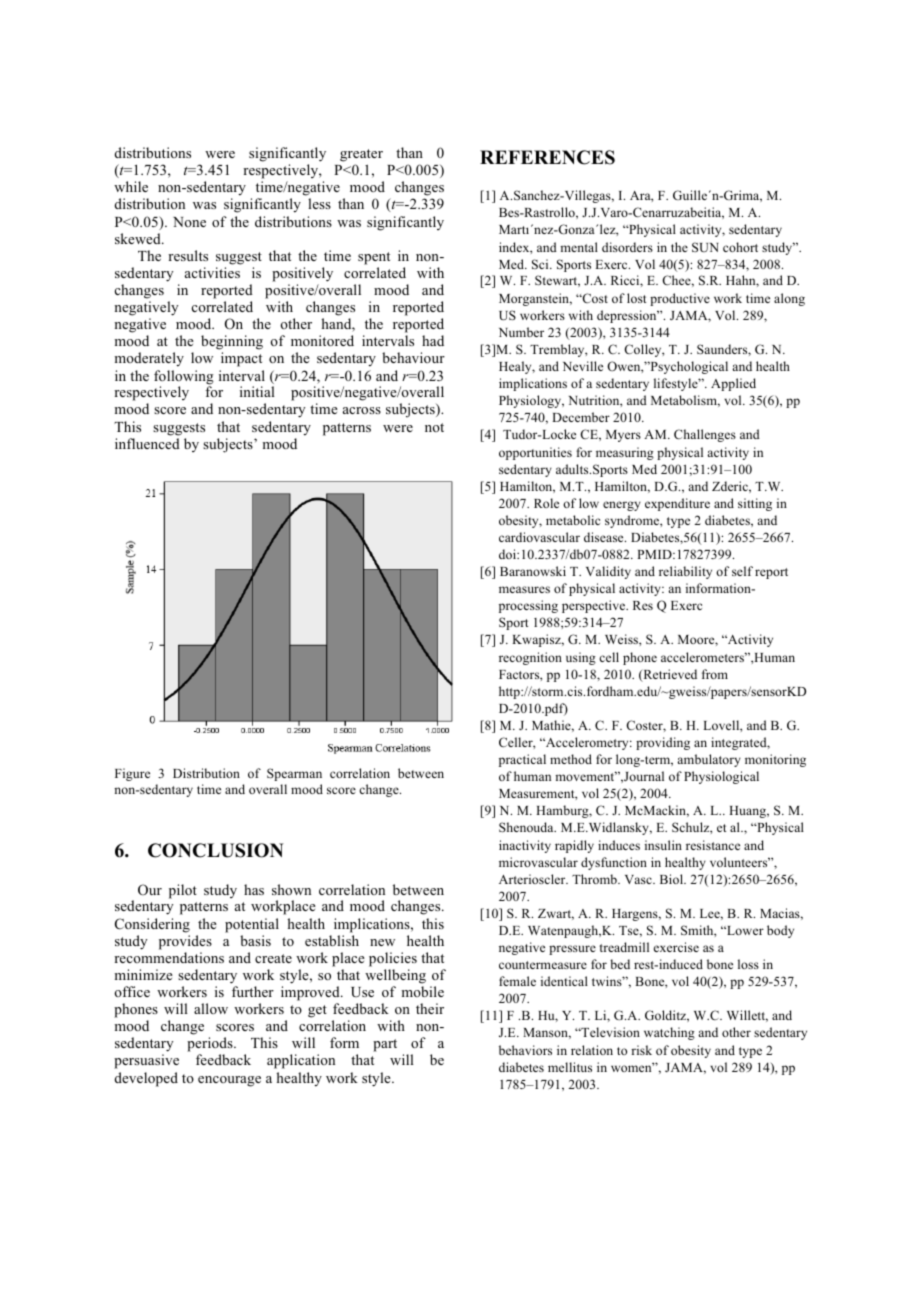 This screenshot has width=924, height=1308. What do you see at coordinates (547, 157) in the screenshot?
I see `REFERENCES` at bounding box center [547, 157].
